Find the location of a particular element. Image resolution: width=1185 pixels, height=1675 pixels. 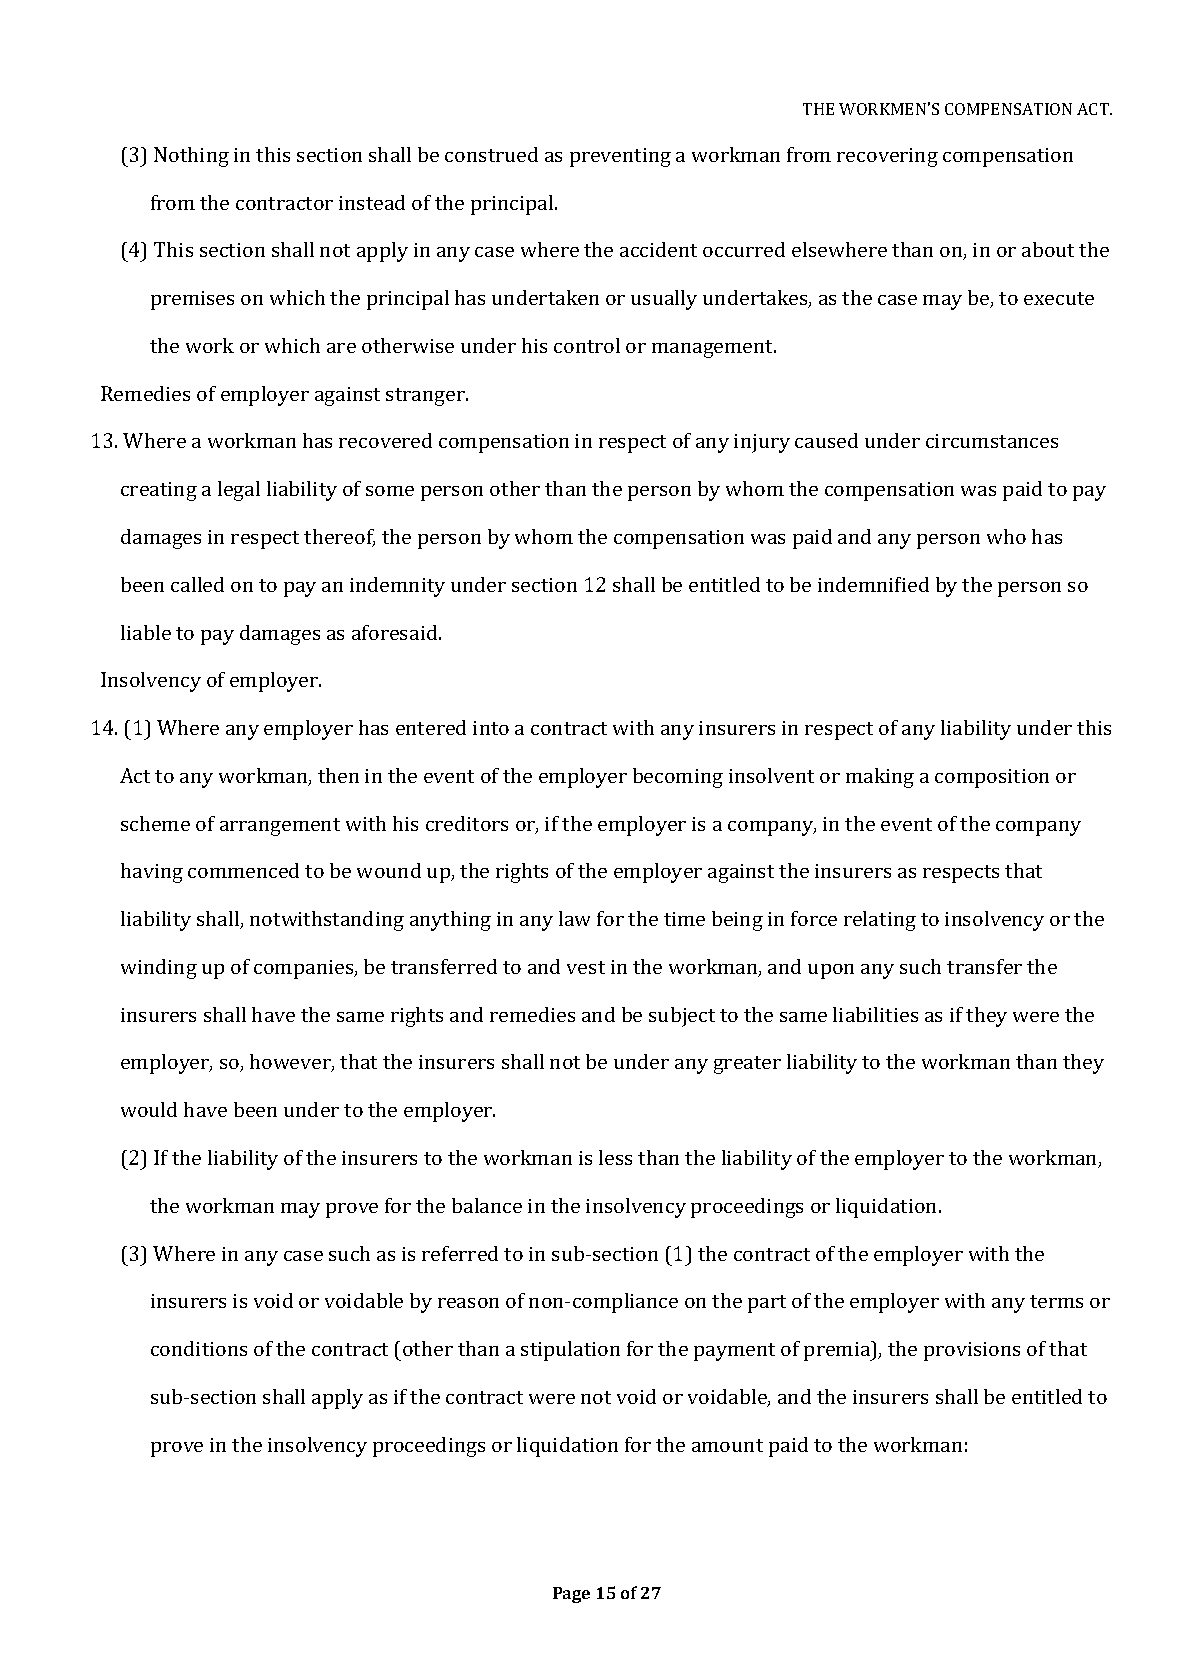

accident is located at coordinates (658, 249).
